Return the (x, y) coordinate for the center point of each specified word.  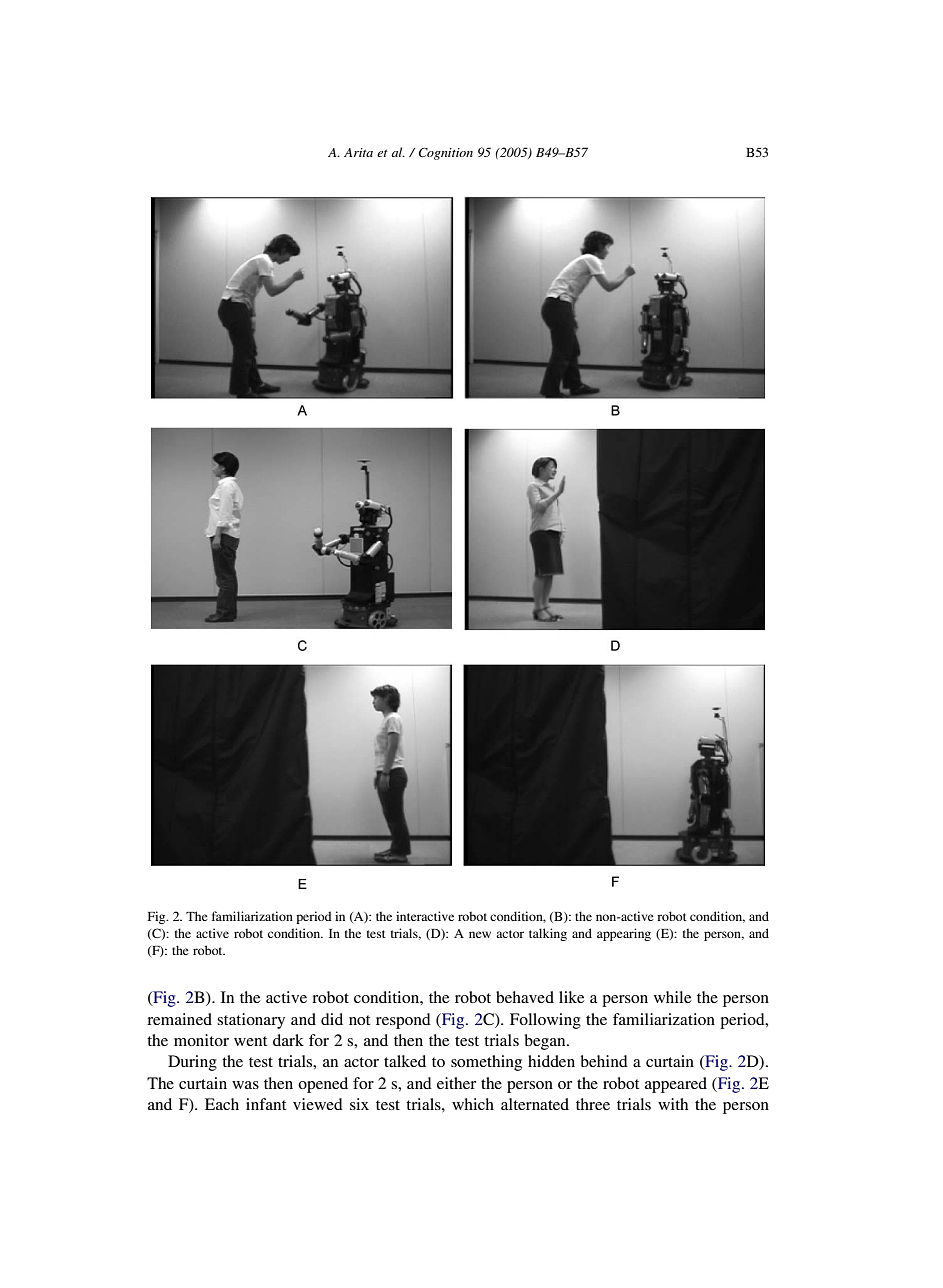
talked (405, 1061)
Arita (358, 152)
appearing (624, 934)
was (245, 1085)
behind (604, 1061)
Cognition (445, 153)
